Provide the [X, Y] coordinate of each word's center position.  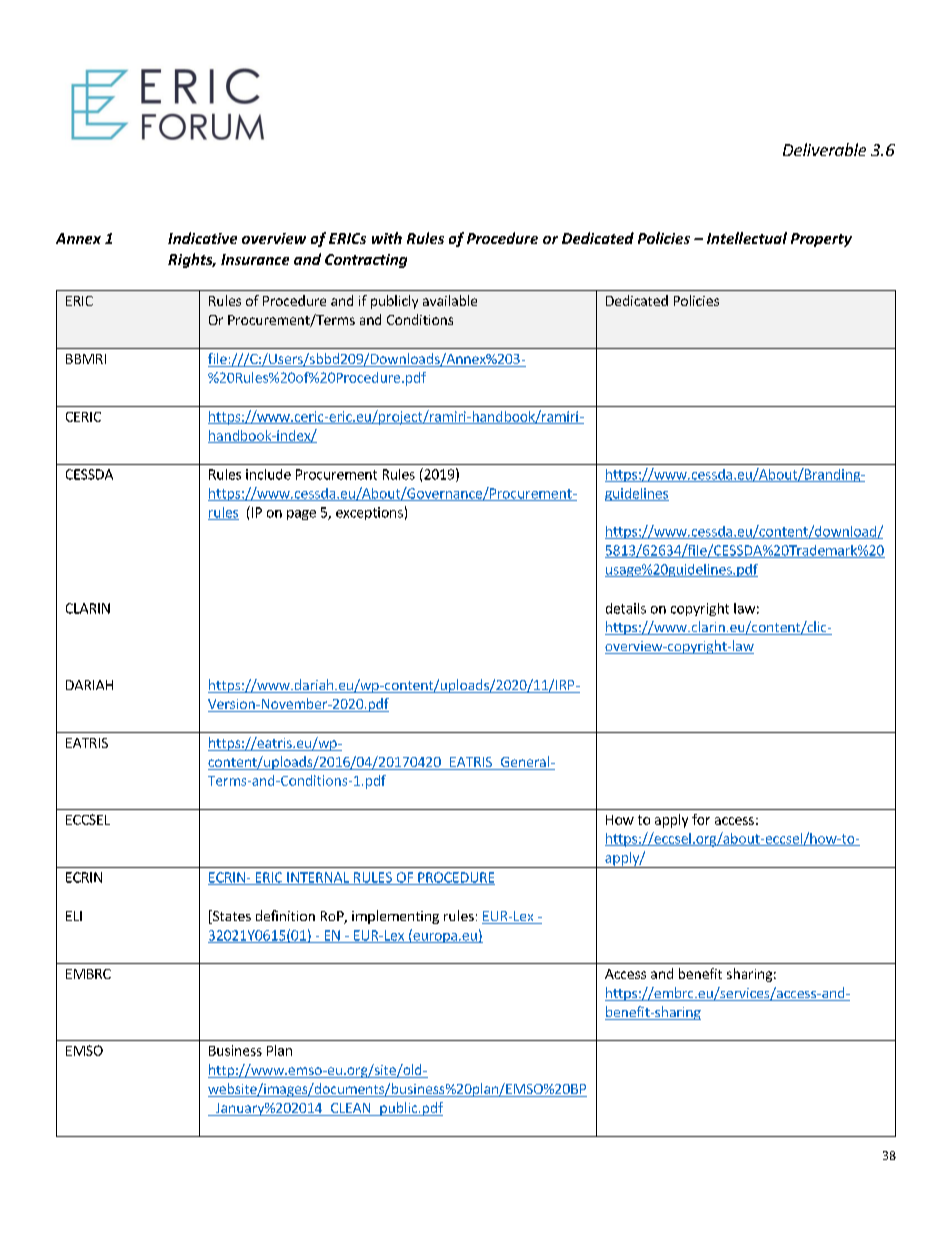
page [301, 515]
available [450, 300]
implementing [395, 917]
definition [285, 915]
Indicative [202, 238]
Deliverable [824, 149]
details [626, 608]
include [268, 474]
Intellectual [747, 238]
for [701, 819]
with [387, 238]
